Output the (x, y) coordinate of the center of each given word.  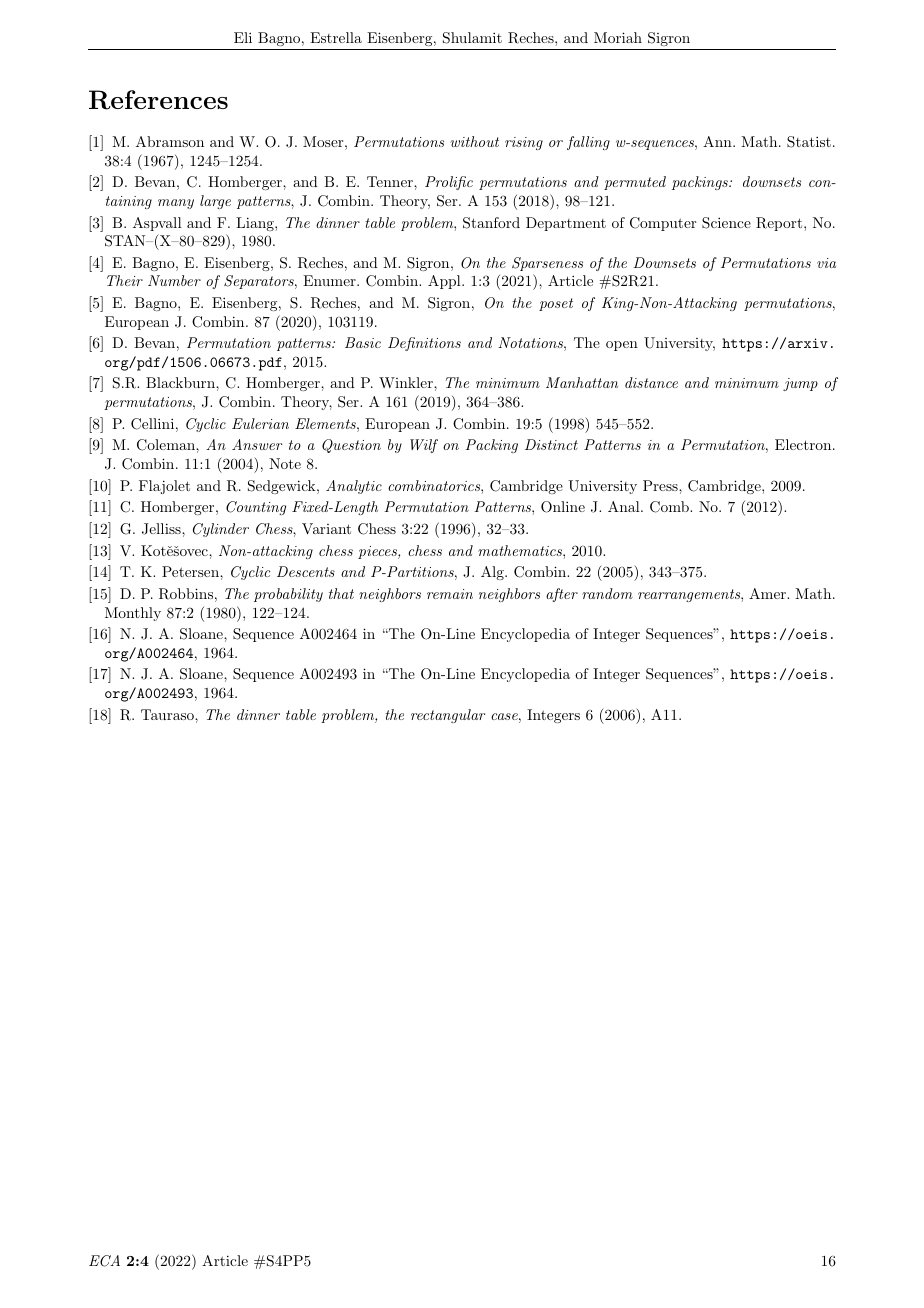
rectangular (448, 716)
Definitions (424, 344)
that (341, 593)
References (158, 100)
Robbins (186, 594)
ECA (104, 1261)
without (474, 141)
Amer (768, 593)
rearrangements (690, 595)
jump (800, 384)
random (607, 593)
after (562, 595)
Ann (718, 141)
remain (450, 594)
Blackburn (181, 382)
